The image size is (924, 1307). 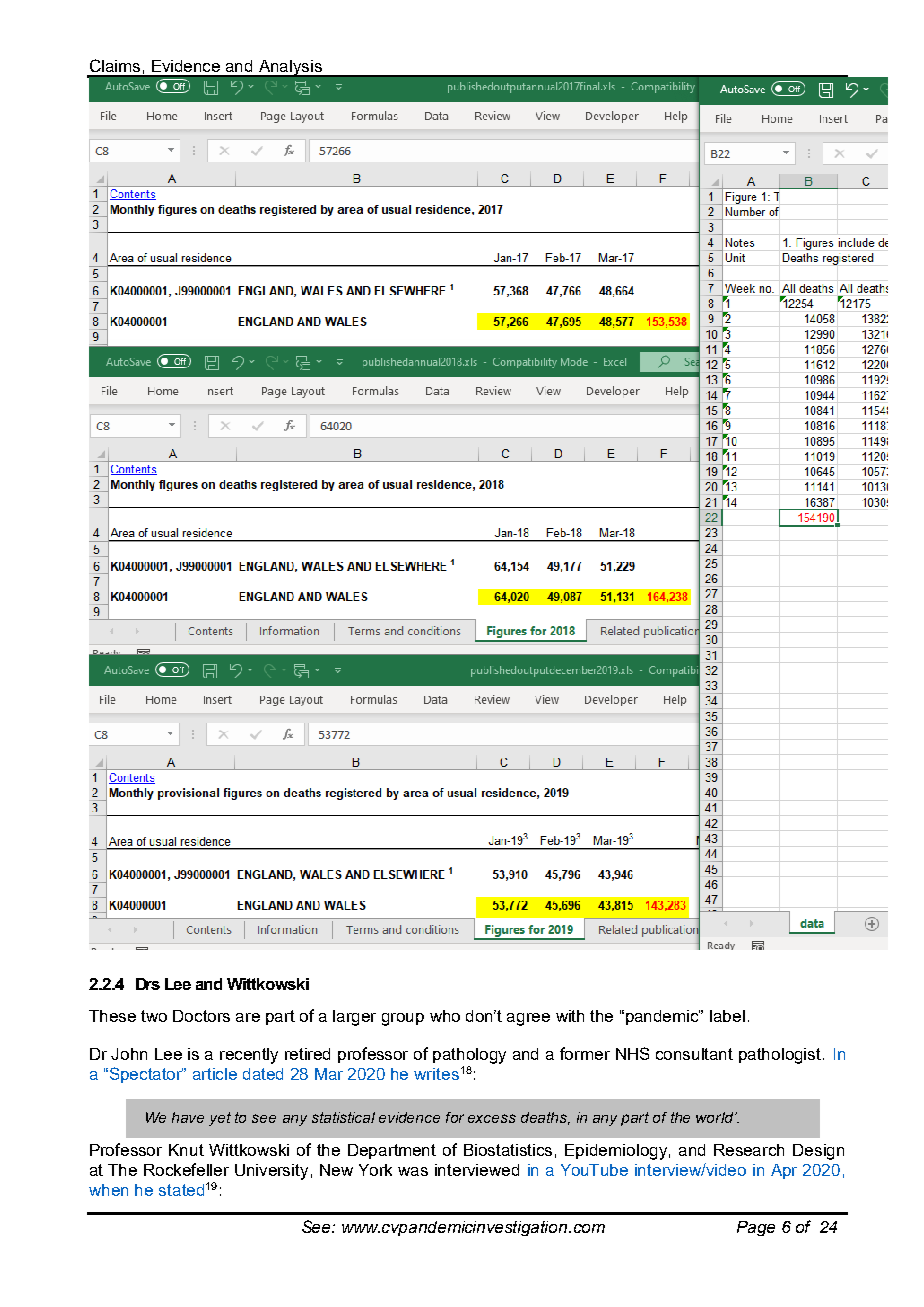 What do you see at coordinates (445, 1016) in the page?
I see `who` at bounding box center [445, 1016].
